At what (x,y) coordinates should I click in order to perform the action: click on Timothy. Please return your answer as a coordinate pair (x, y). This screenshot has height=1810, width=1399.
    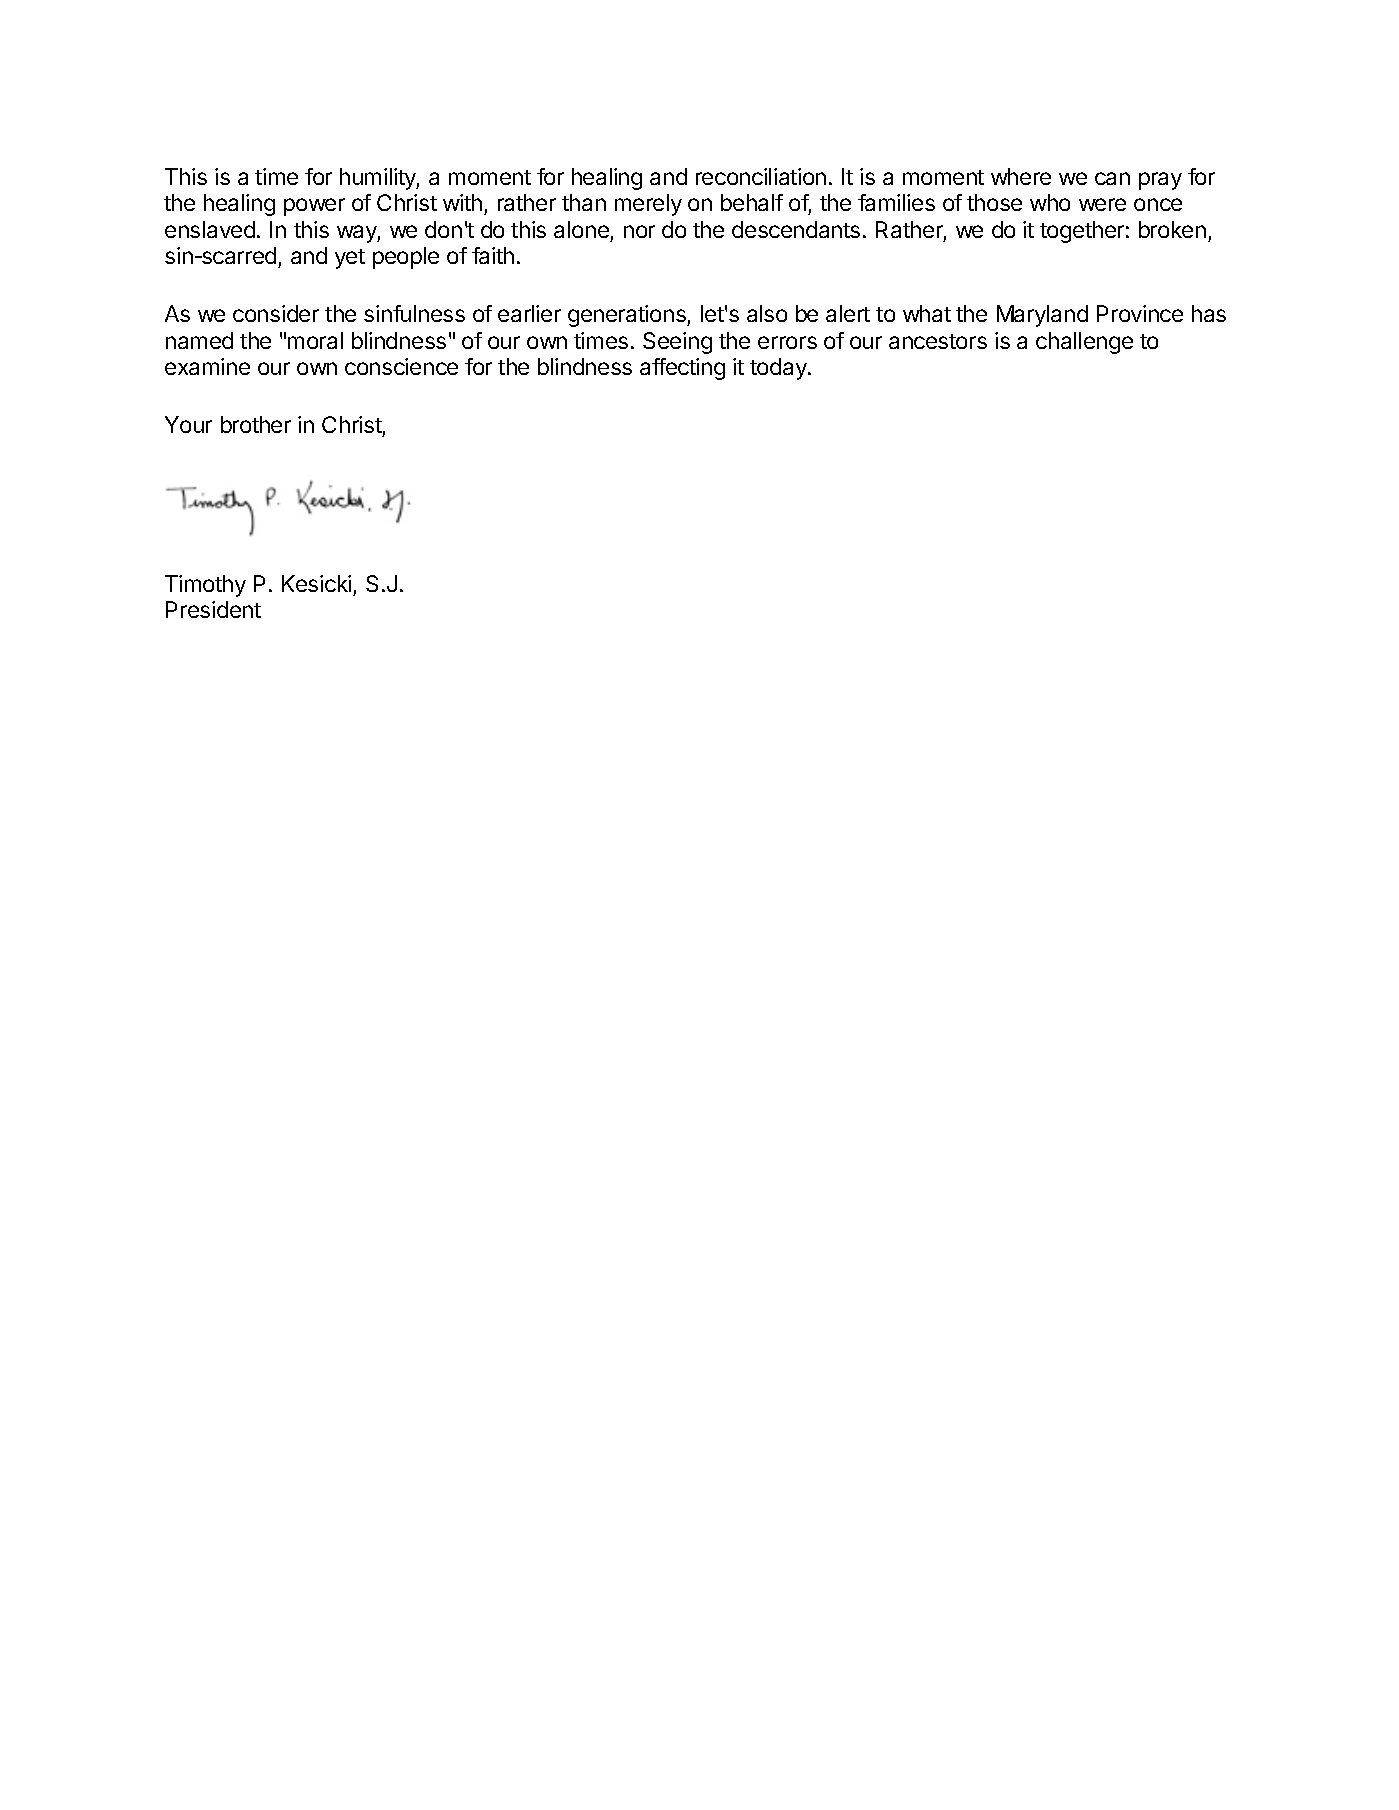
    Looking at the image, I should click on (205, 586).
